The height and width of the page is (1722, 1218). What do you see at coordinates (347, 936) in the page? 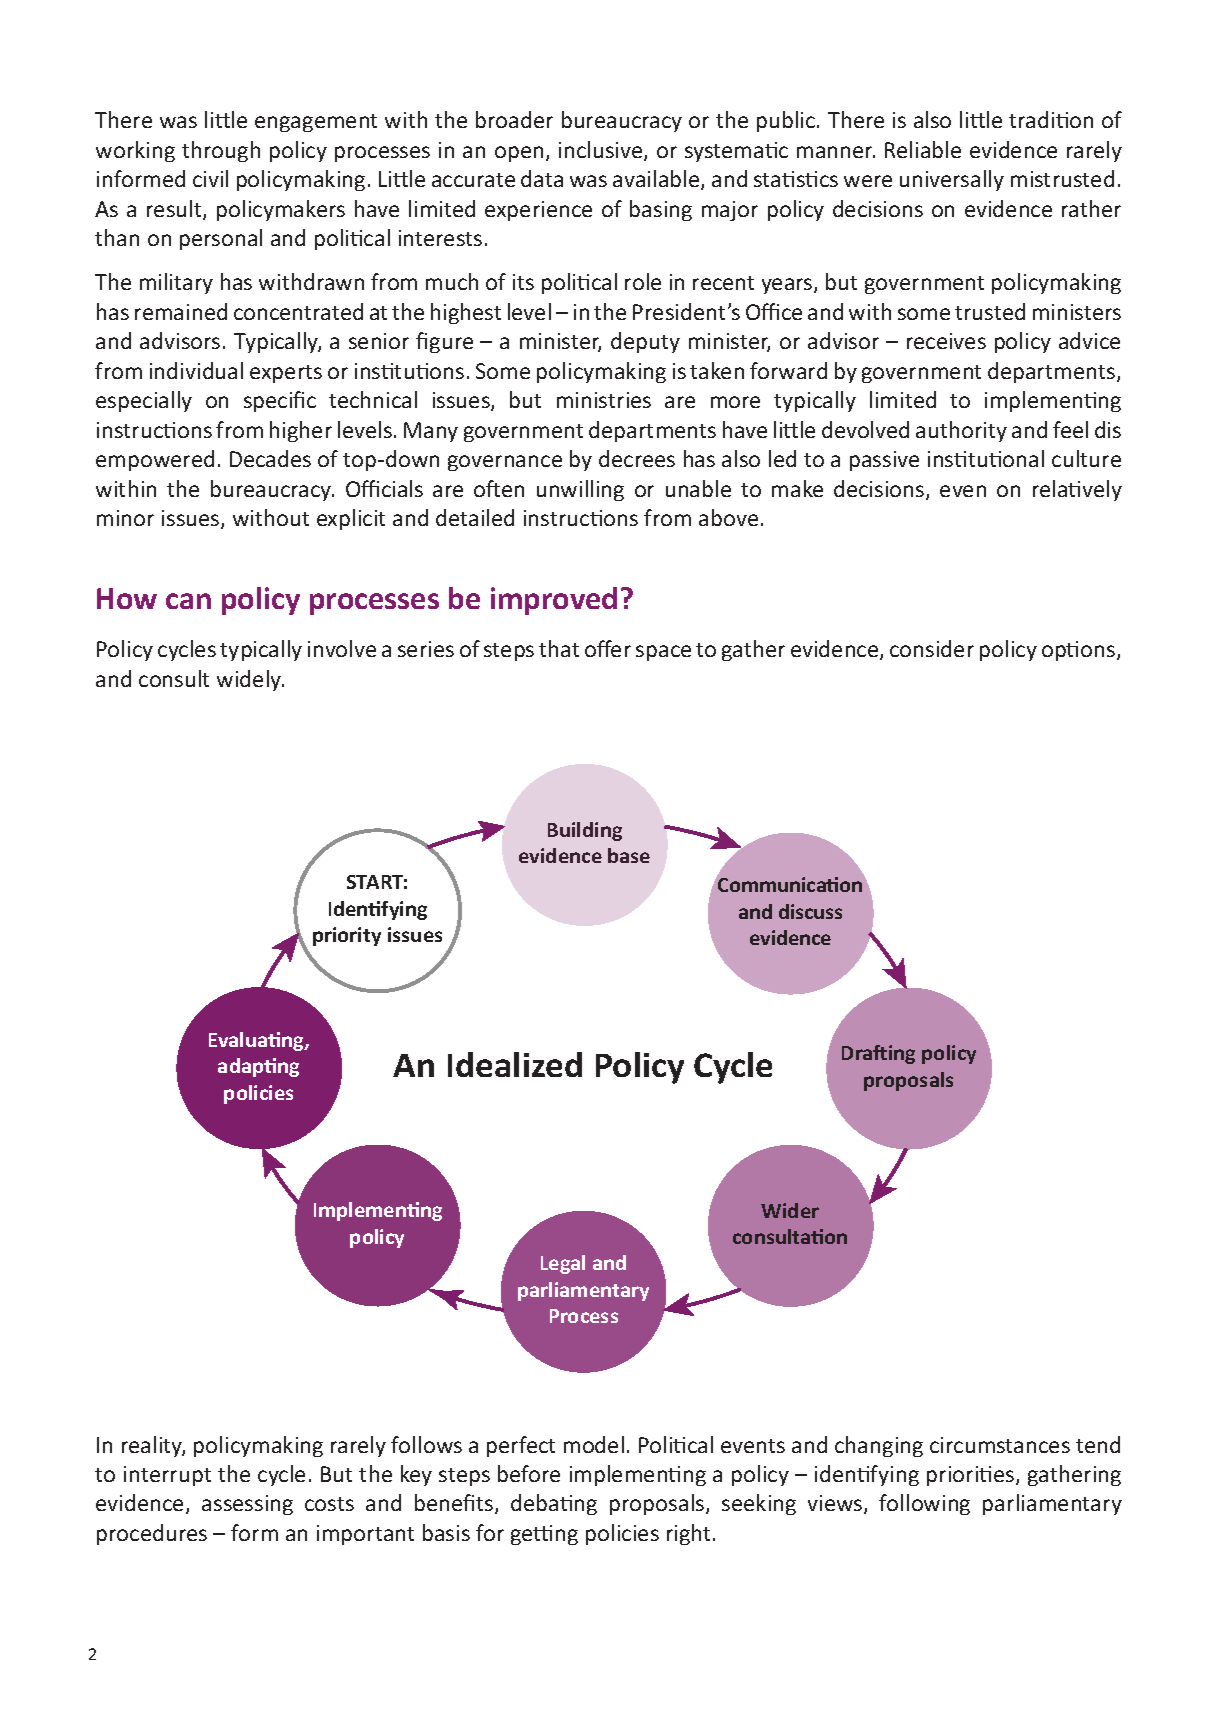
I see `priority` at bounding box center [347, 936].
